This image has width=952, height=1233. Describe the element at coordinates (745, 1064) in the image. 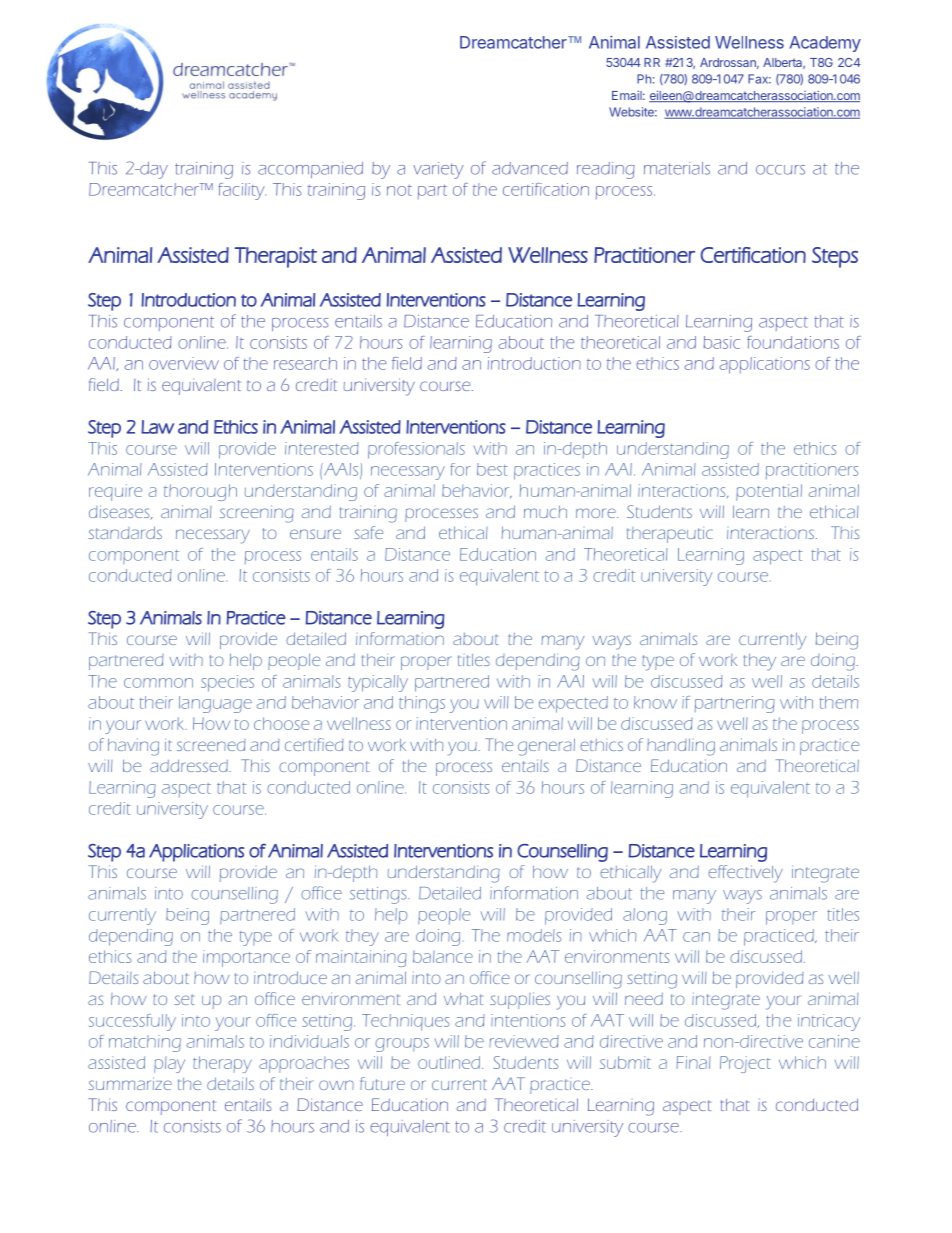

I see `Project` at that location.
